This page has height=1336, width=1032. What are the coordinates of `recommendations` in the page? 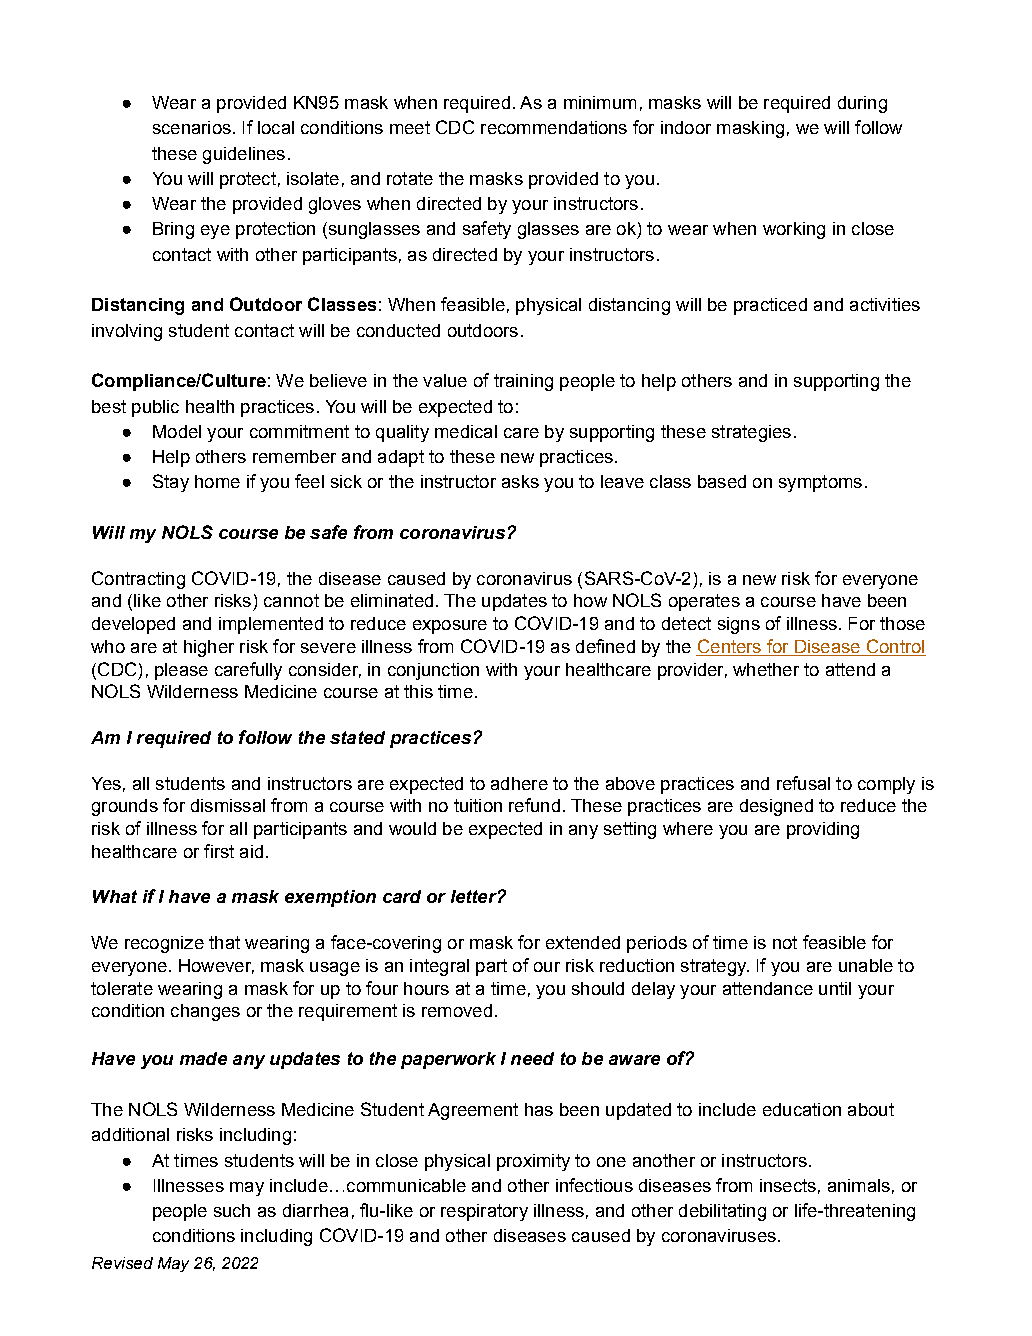 It's located at (554, 127).
